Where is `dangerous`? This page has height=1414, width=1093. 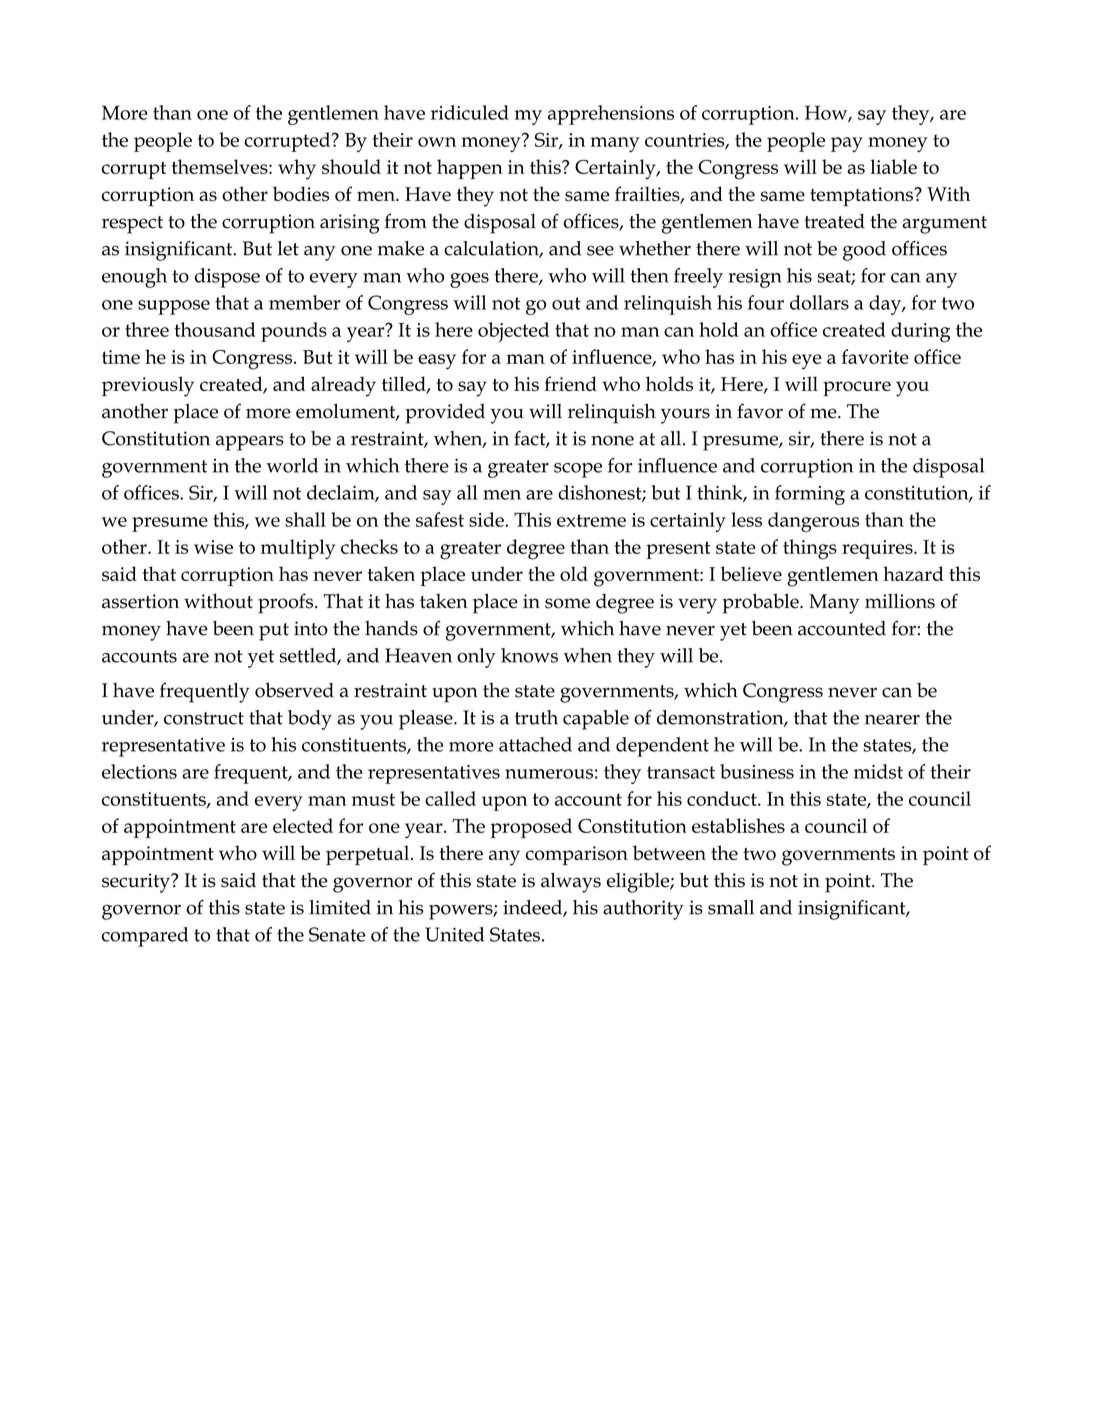
dangerous is located at coordinates (813, 522).
